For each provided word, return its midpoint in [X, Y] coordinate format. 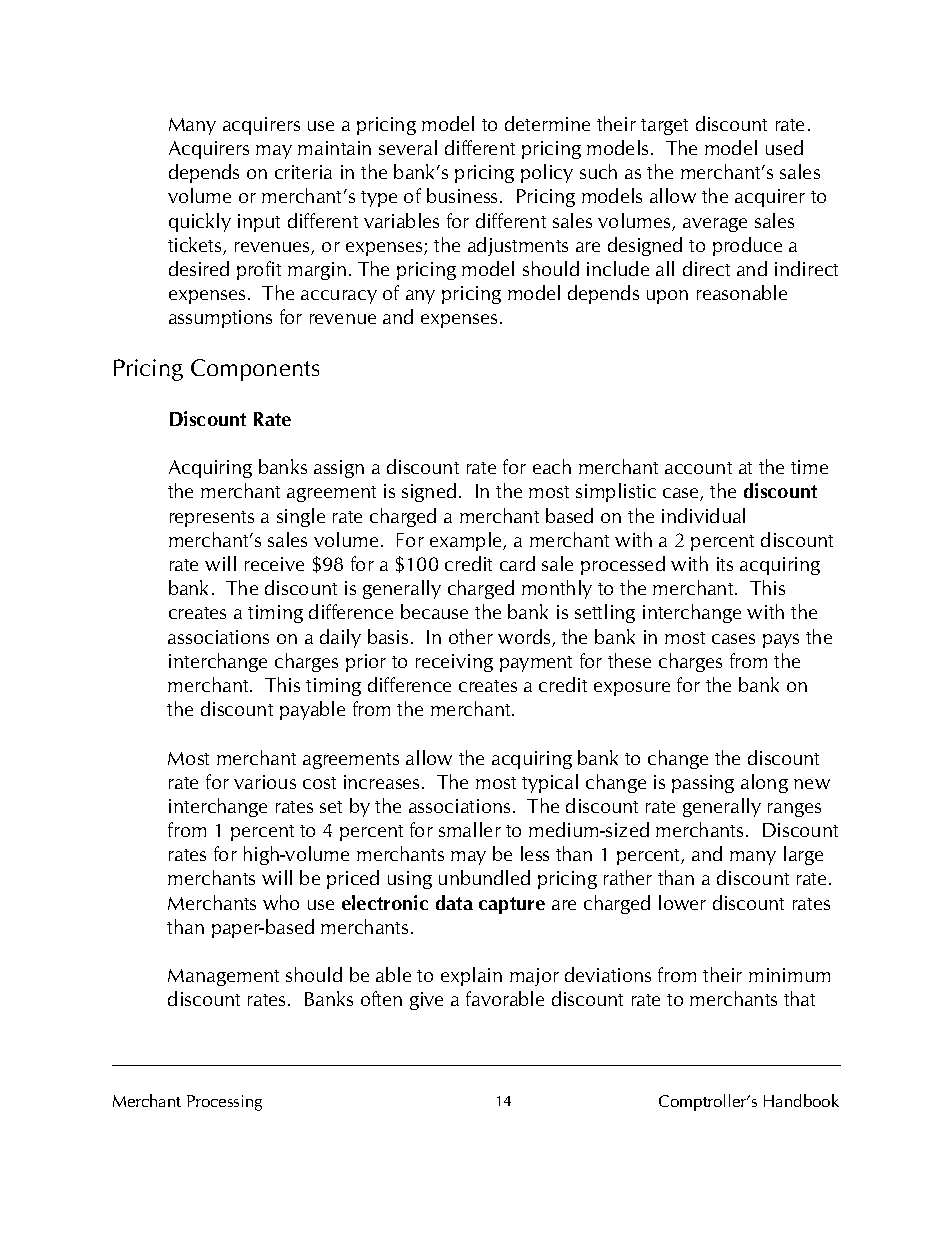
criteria [303, 172]
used [784, 147]
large [803, 855]
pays [781, 641]
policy [547, 173]
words [525, 638]
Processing [224, 1103]
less [535, 853]
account [698, 468]
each [552, 466]
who [281, 902]
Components [255, 370]
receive [274, 564]
